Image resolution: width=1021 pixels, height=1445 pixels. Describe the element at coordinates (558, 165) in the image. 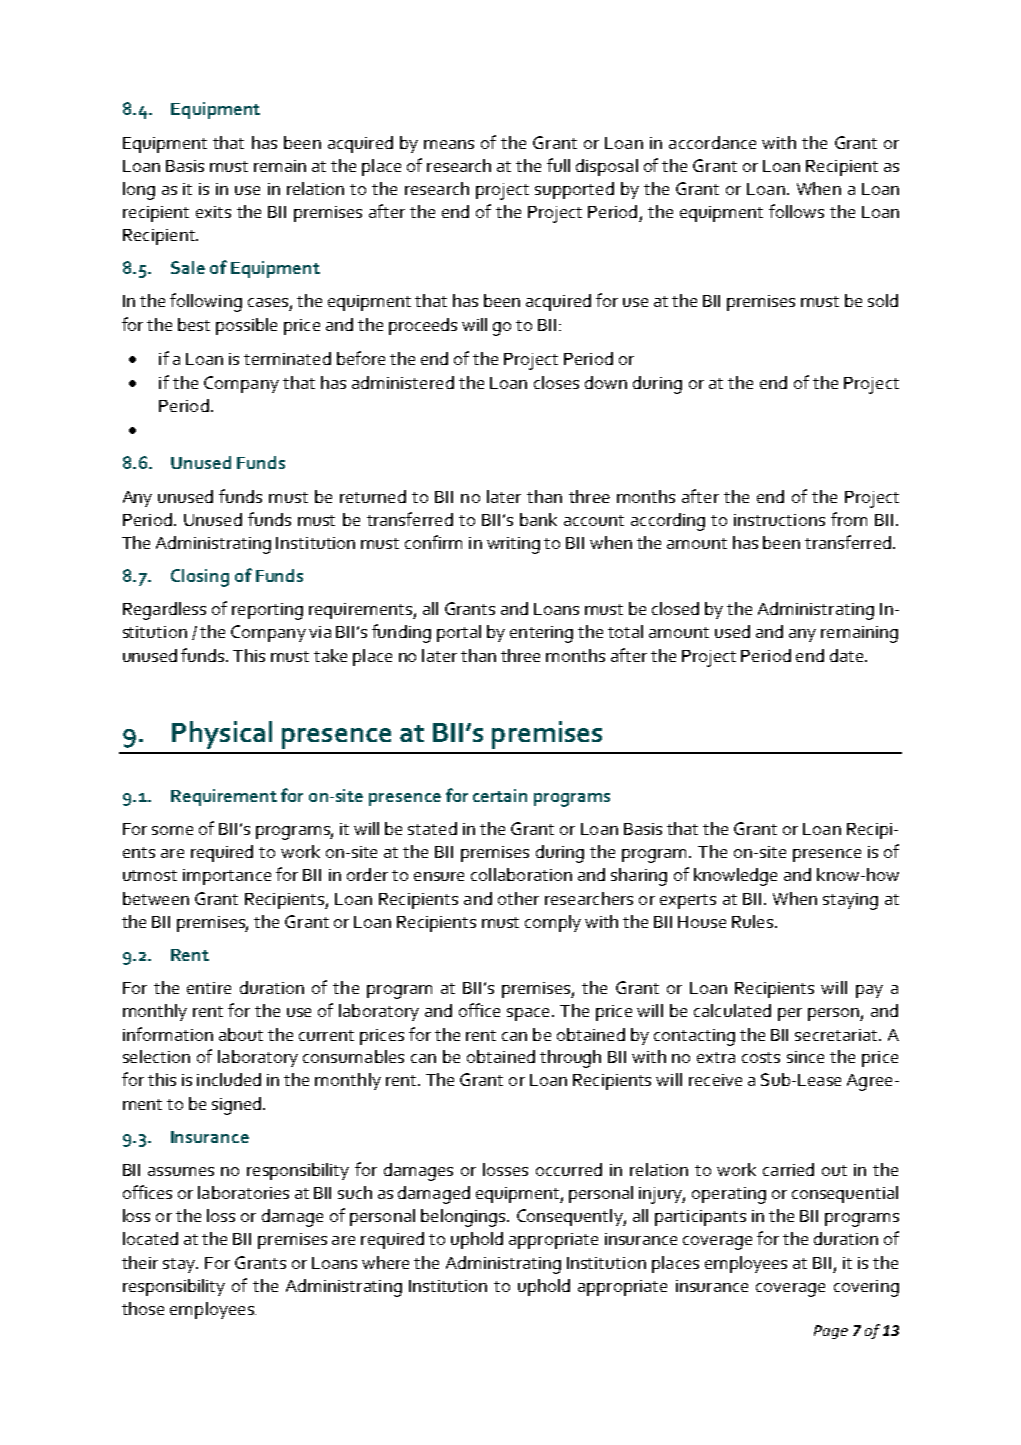

I see `full` at that location.
